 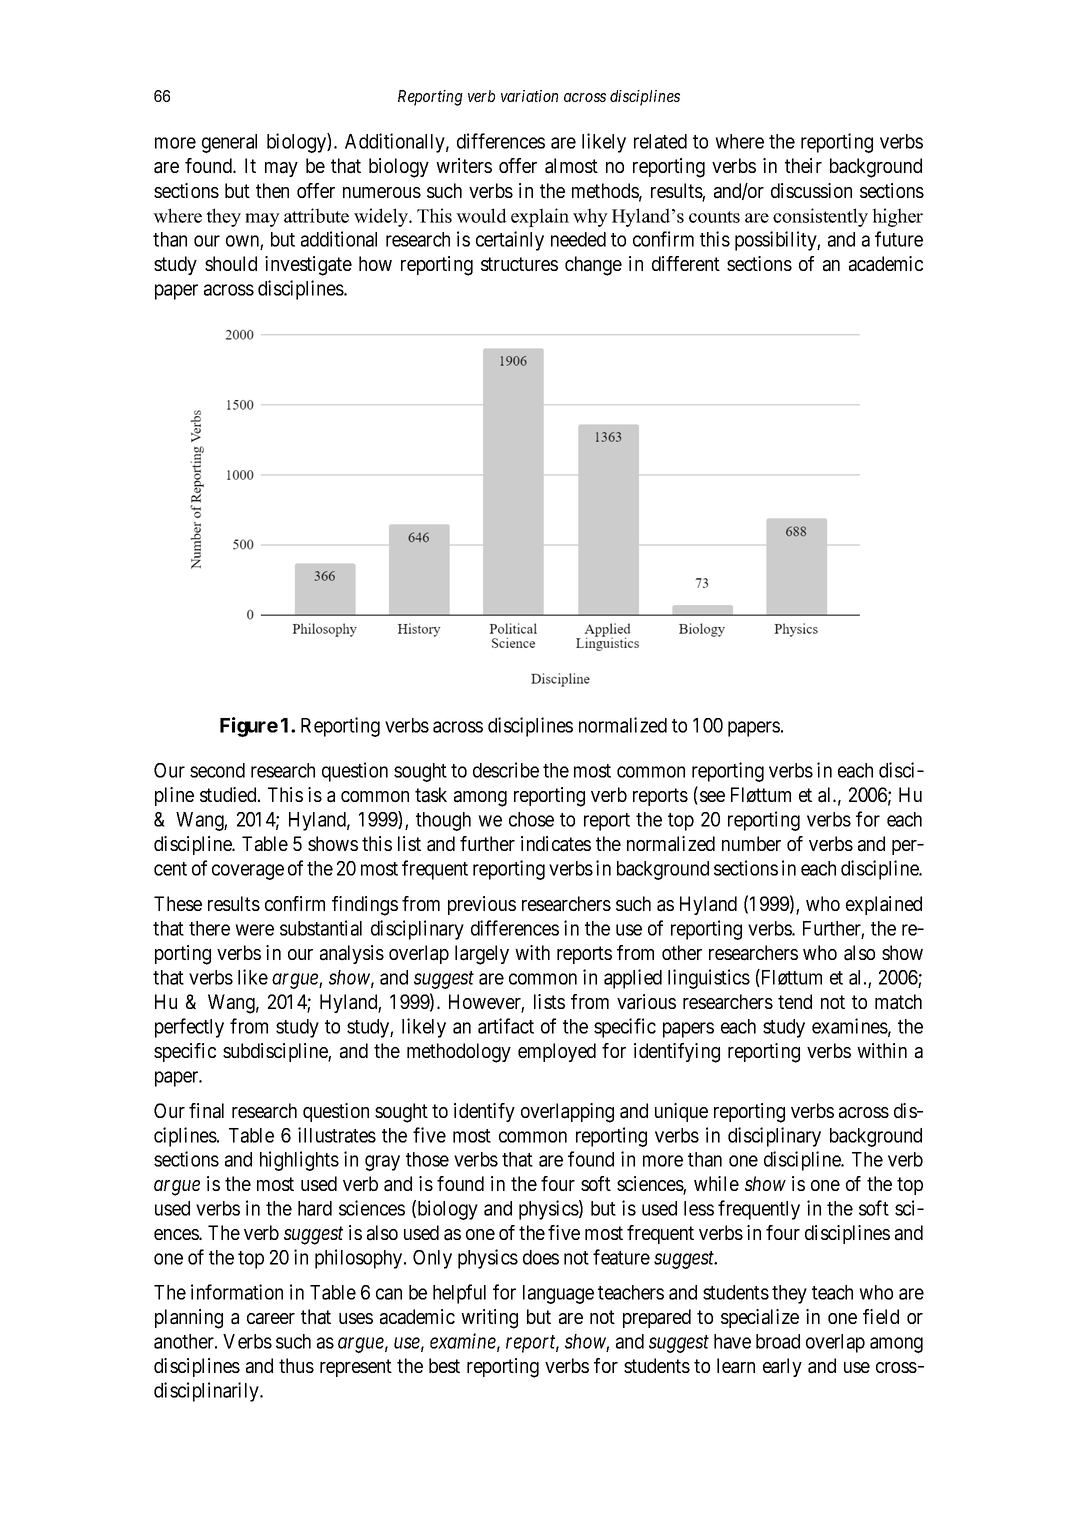 What do you see at coordinates (519, 264) in the screenshot?
I see `structures` at bounding box center [519, 264].
